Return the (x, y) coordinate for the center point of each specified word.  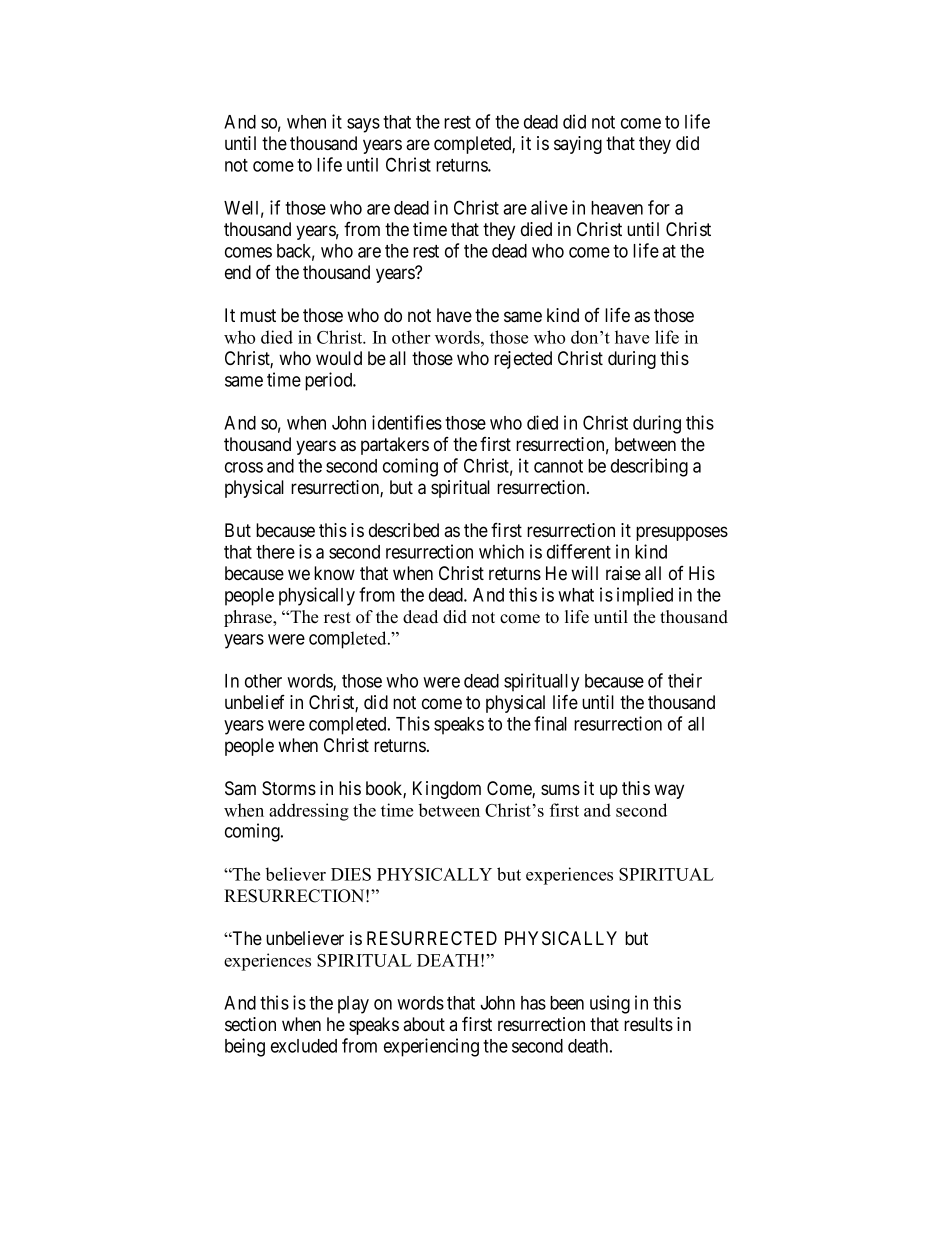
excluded (304, 1046)
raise (623, 573)
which (501, 551)
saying (578, 145)
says (363, 125)
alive (549, 207)
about (424, 1024)
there (275, 552)
